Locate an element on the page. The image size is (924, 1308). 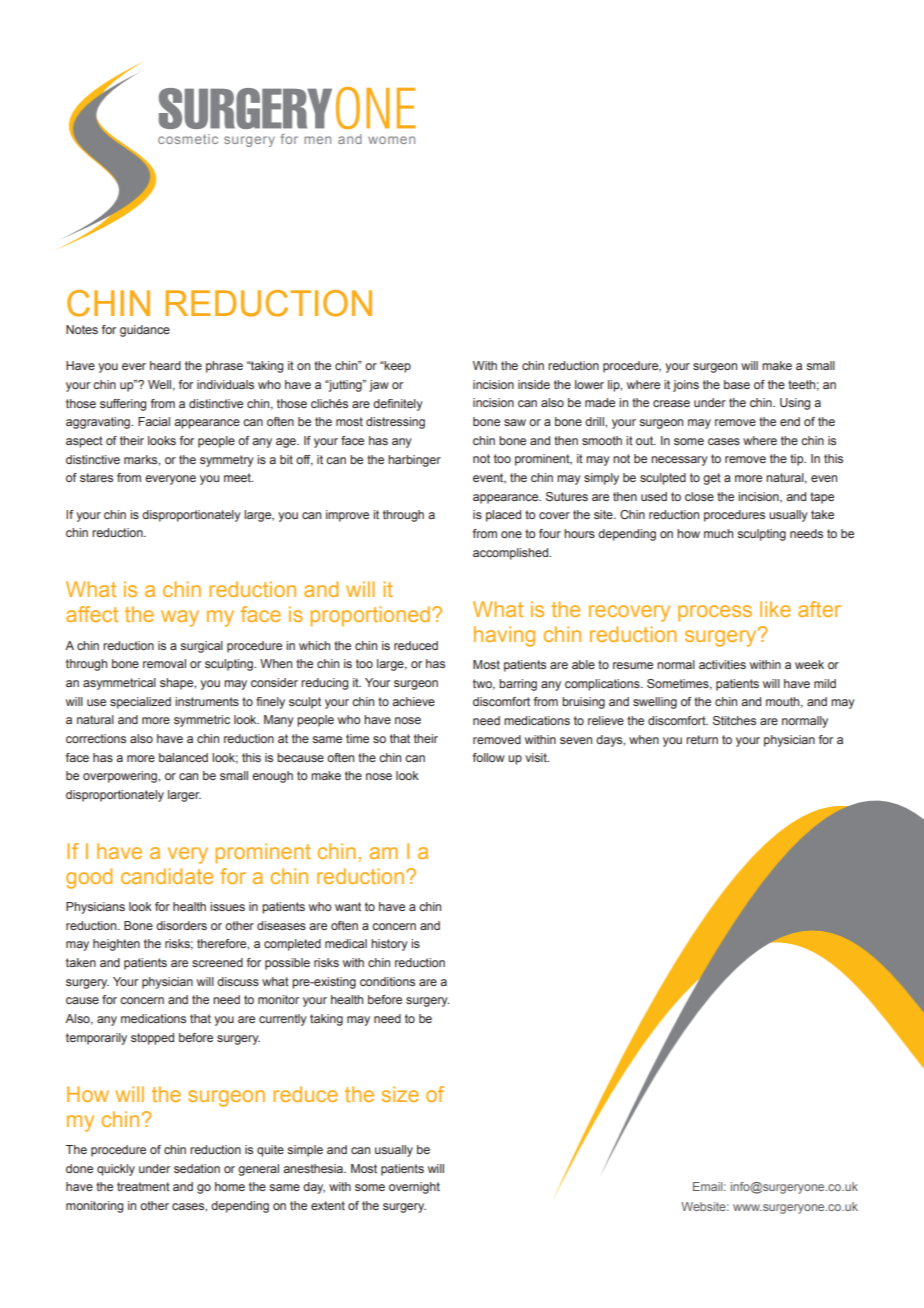
activities is located at coordinates (722, 664).
